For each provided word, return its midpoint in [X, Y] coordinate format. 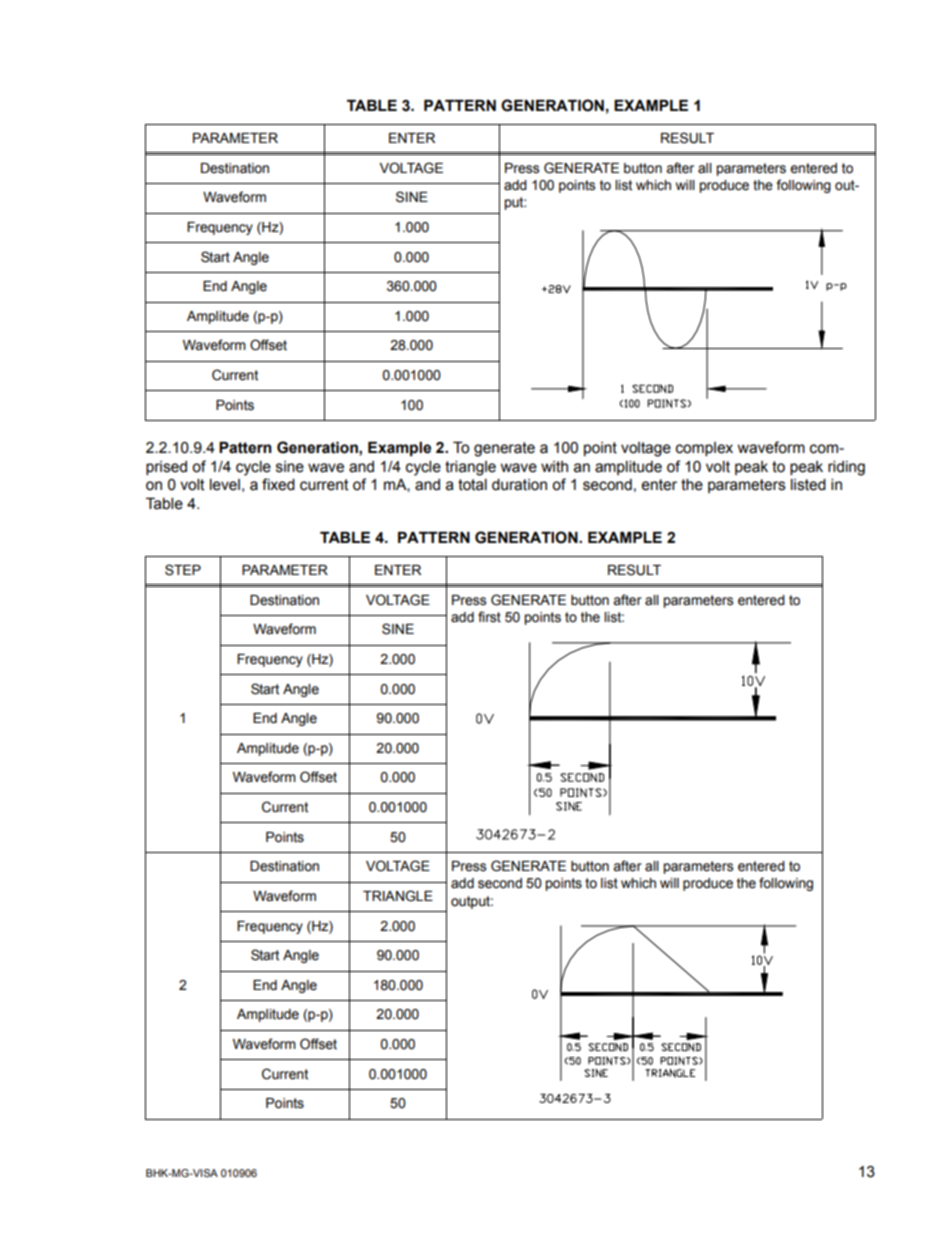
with [554, 467]
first [489, 617]
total [472, 485]
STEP [183, 570]
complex [704, 449]
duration [519, 485]
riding [846, 468]
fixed [278, 484]
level [225, 485]
